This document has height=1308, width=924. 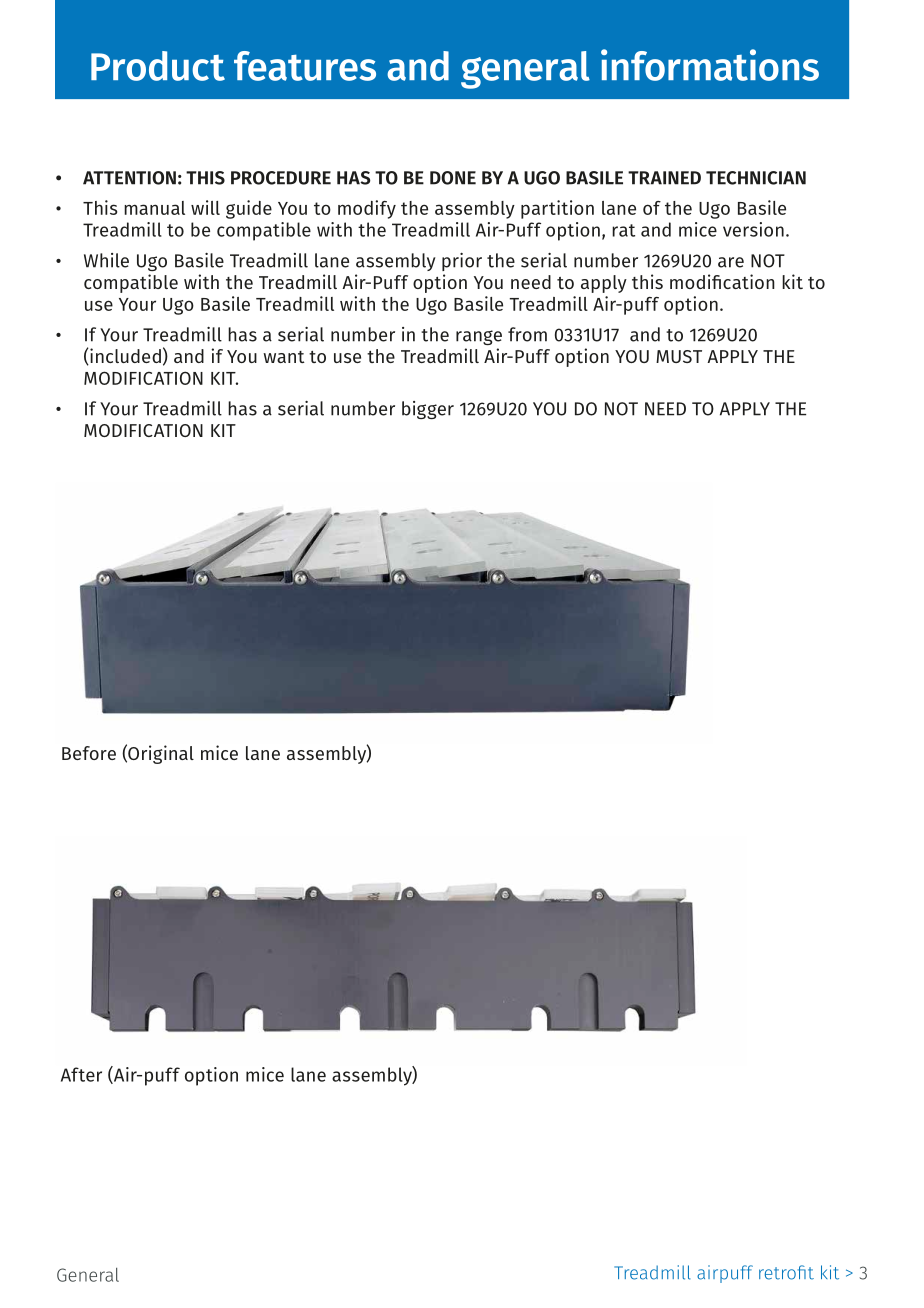 What do you see at coordinates (106, 260) in the document?
I see `While` at bounding box center [106, 260].
